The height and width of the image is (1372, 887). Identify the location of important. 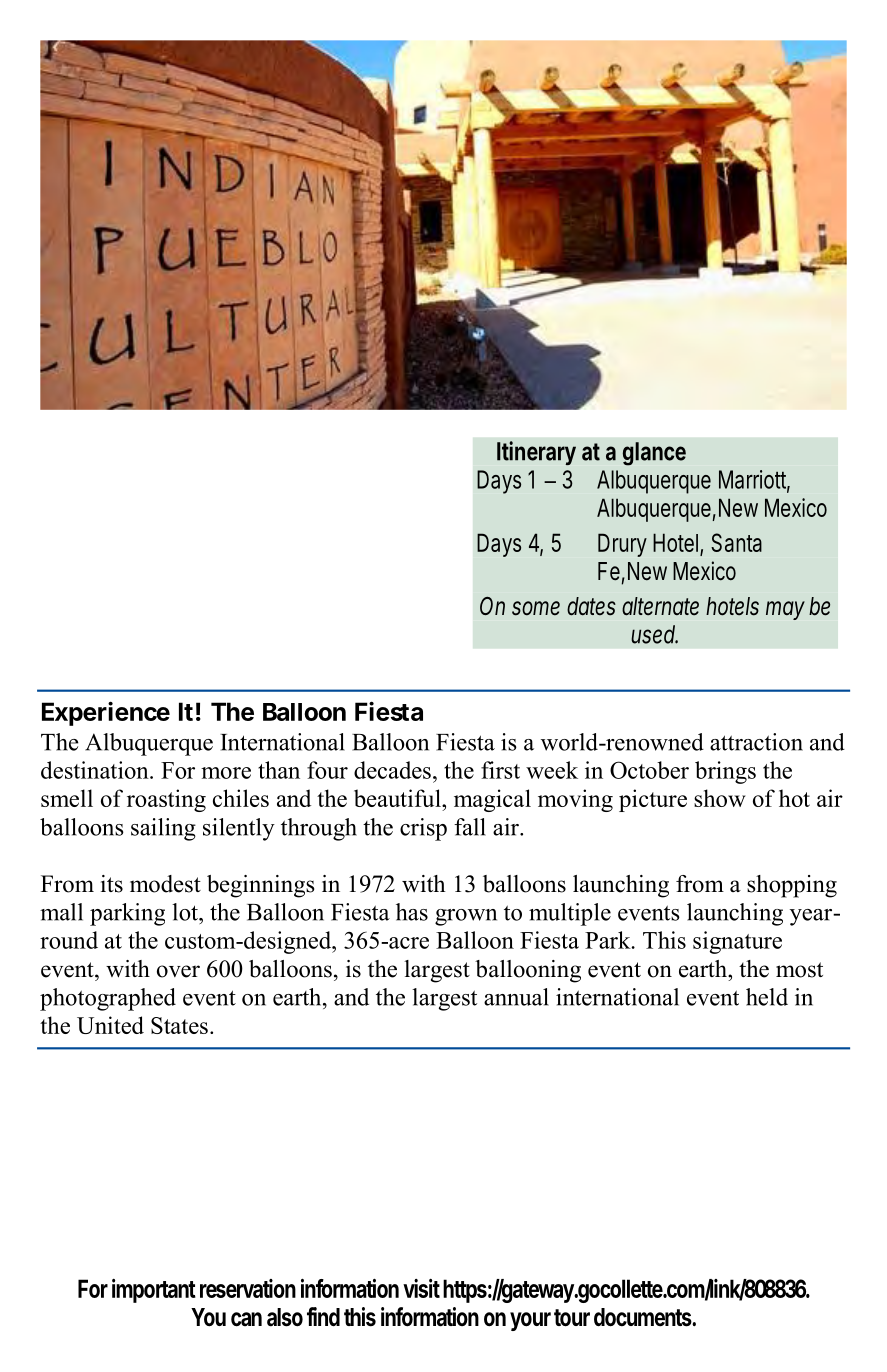
(154, 1291).
